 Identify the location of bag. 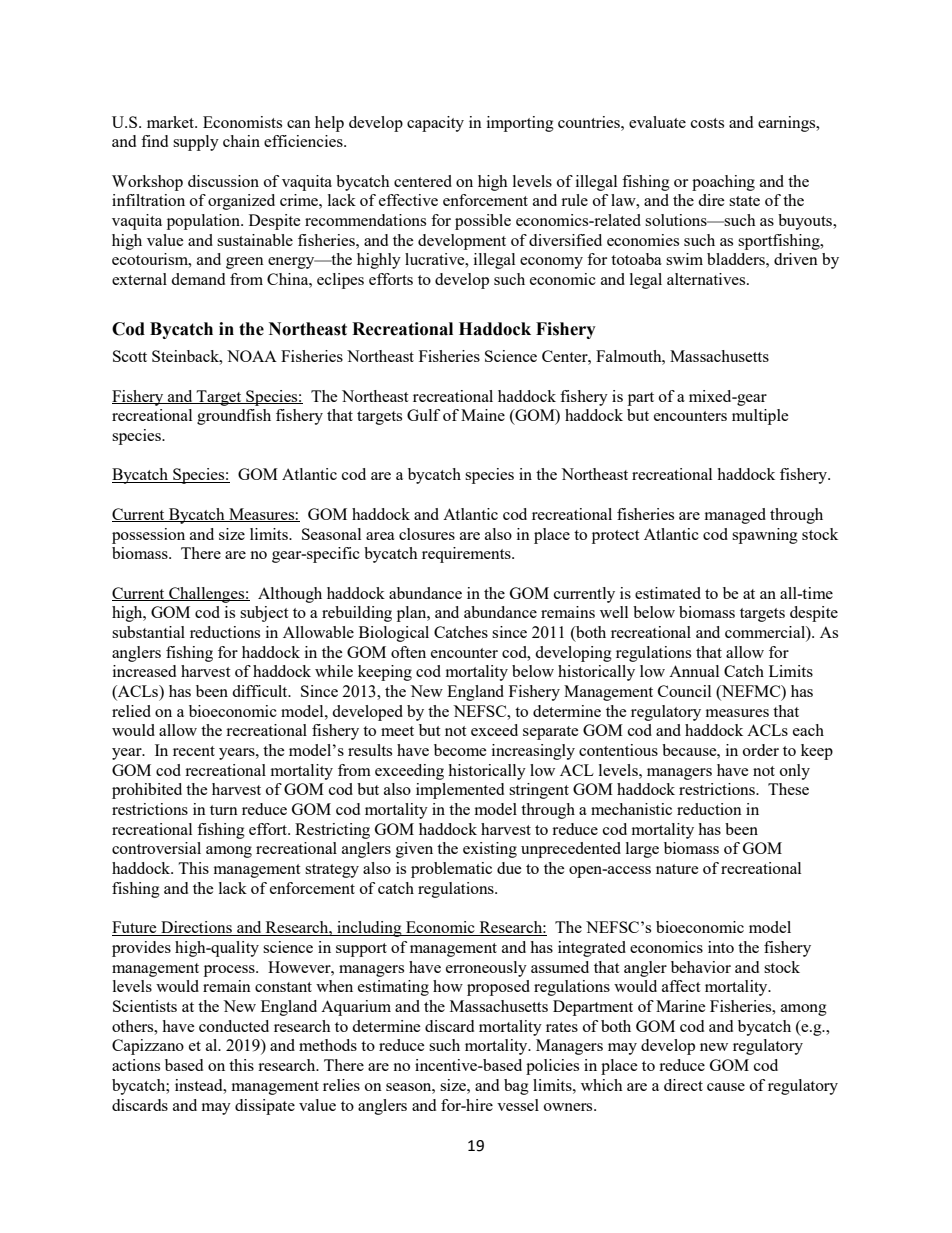
(516, 1087).
